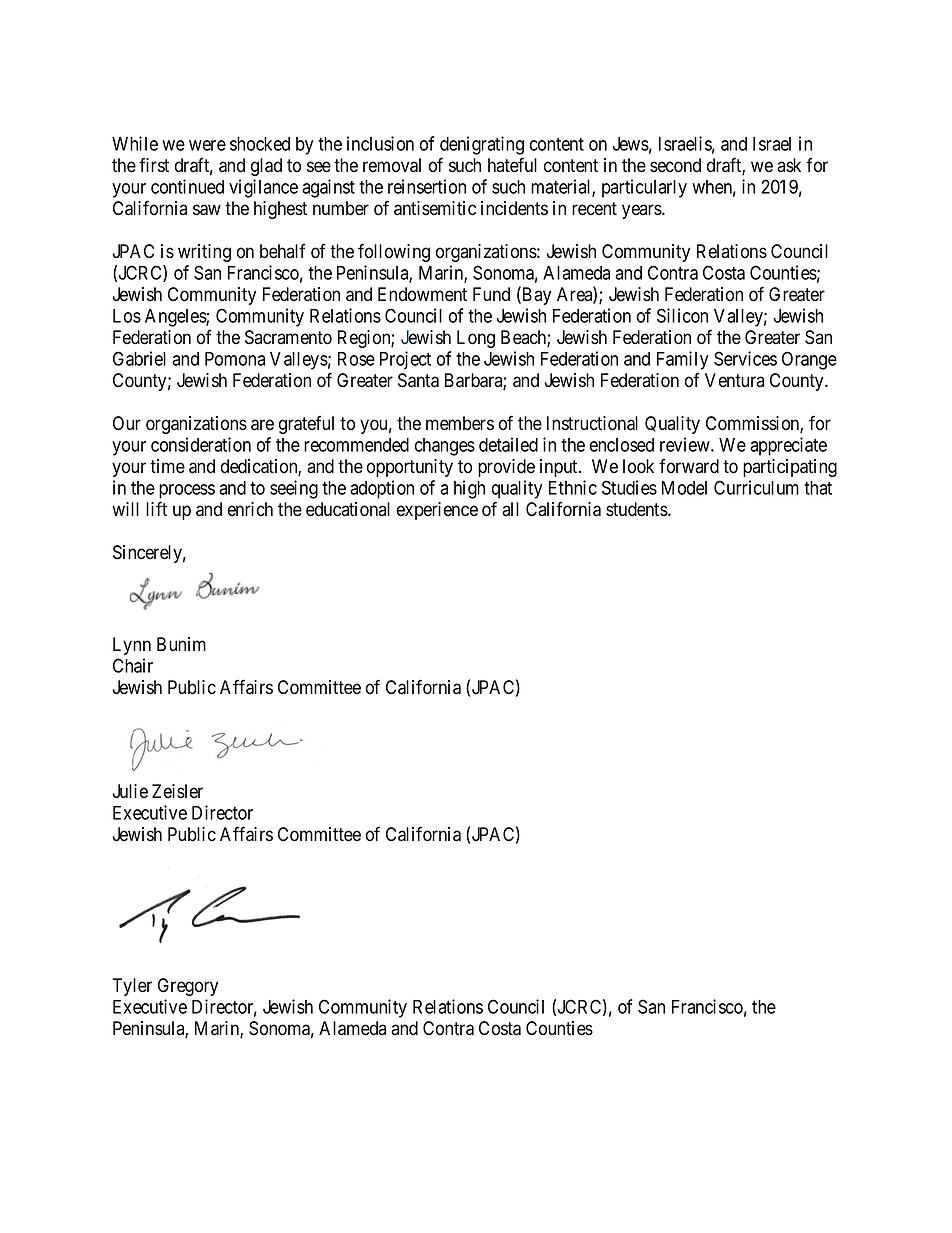 The width and height of the page is (952, 1233). Describe the element at coordinates (482, 147) in the page. I see `denigrating` at that location.
